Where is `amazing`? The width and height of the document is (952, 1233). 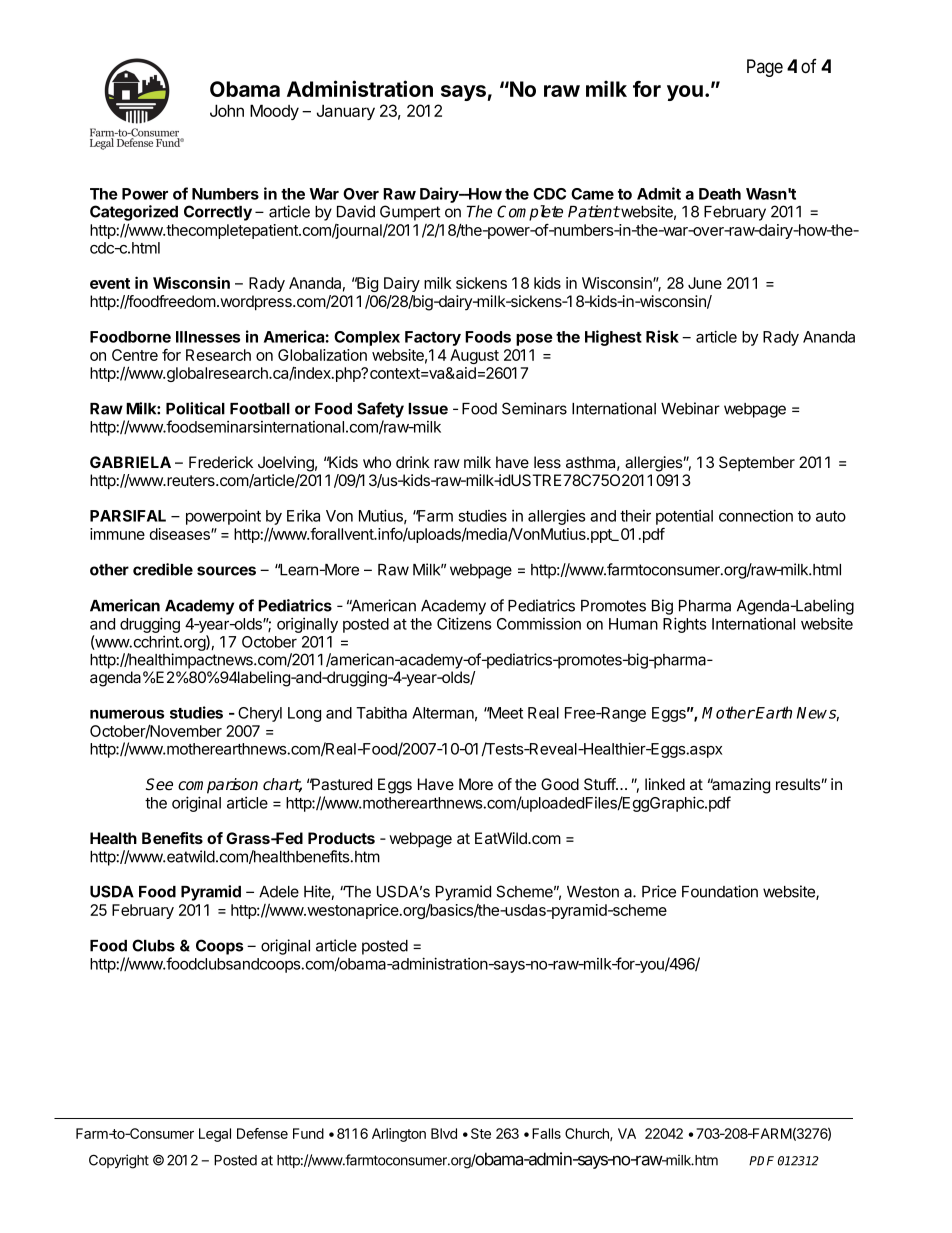 amazing is located at coordinates (740, 786).
